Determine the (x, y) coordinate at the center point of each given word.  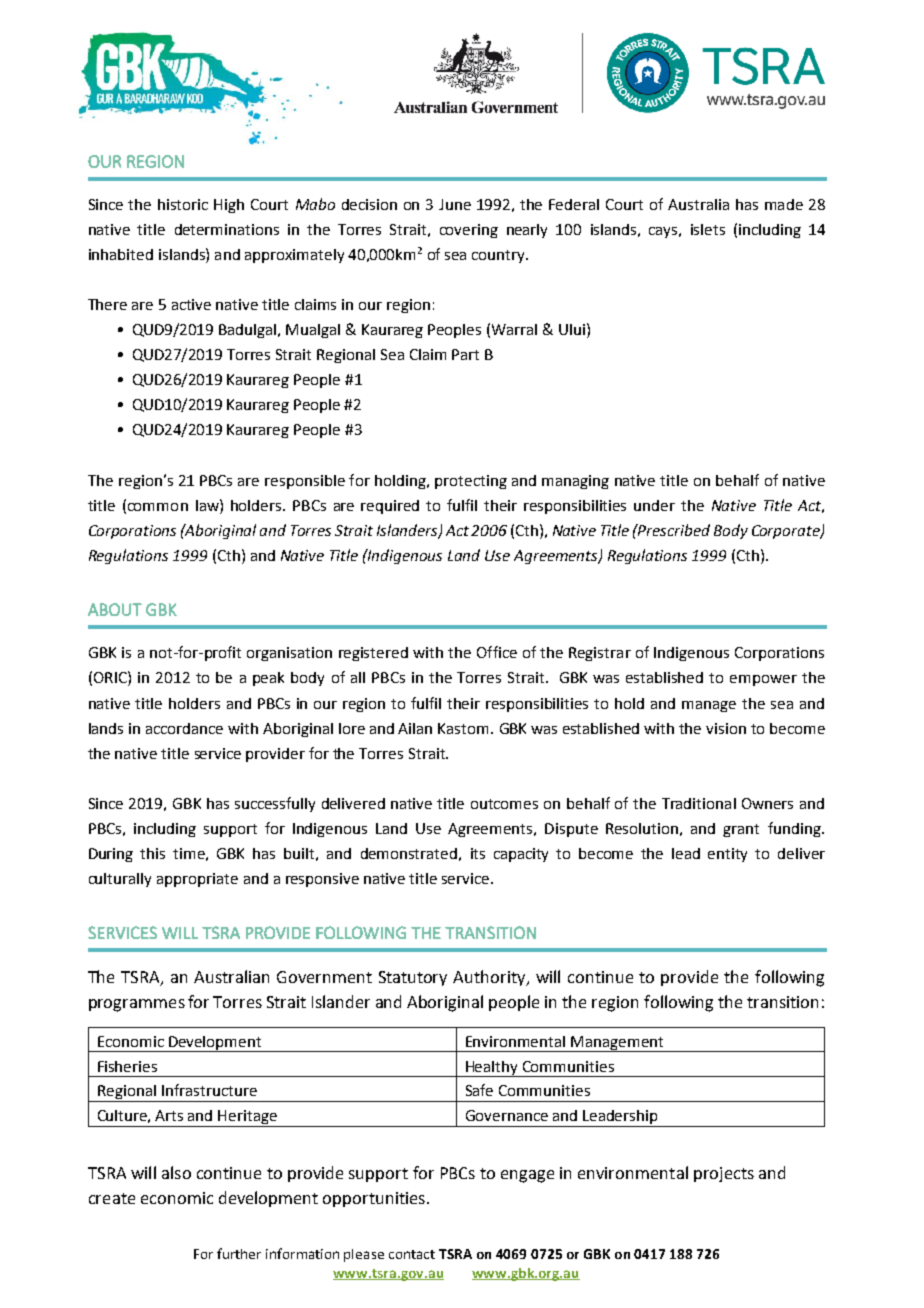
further (239, 1253)
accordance (184, 728)
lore (352, 728)
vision (726, 728)
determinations (227, 229)
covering (469, 231)
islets (708, 229)
